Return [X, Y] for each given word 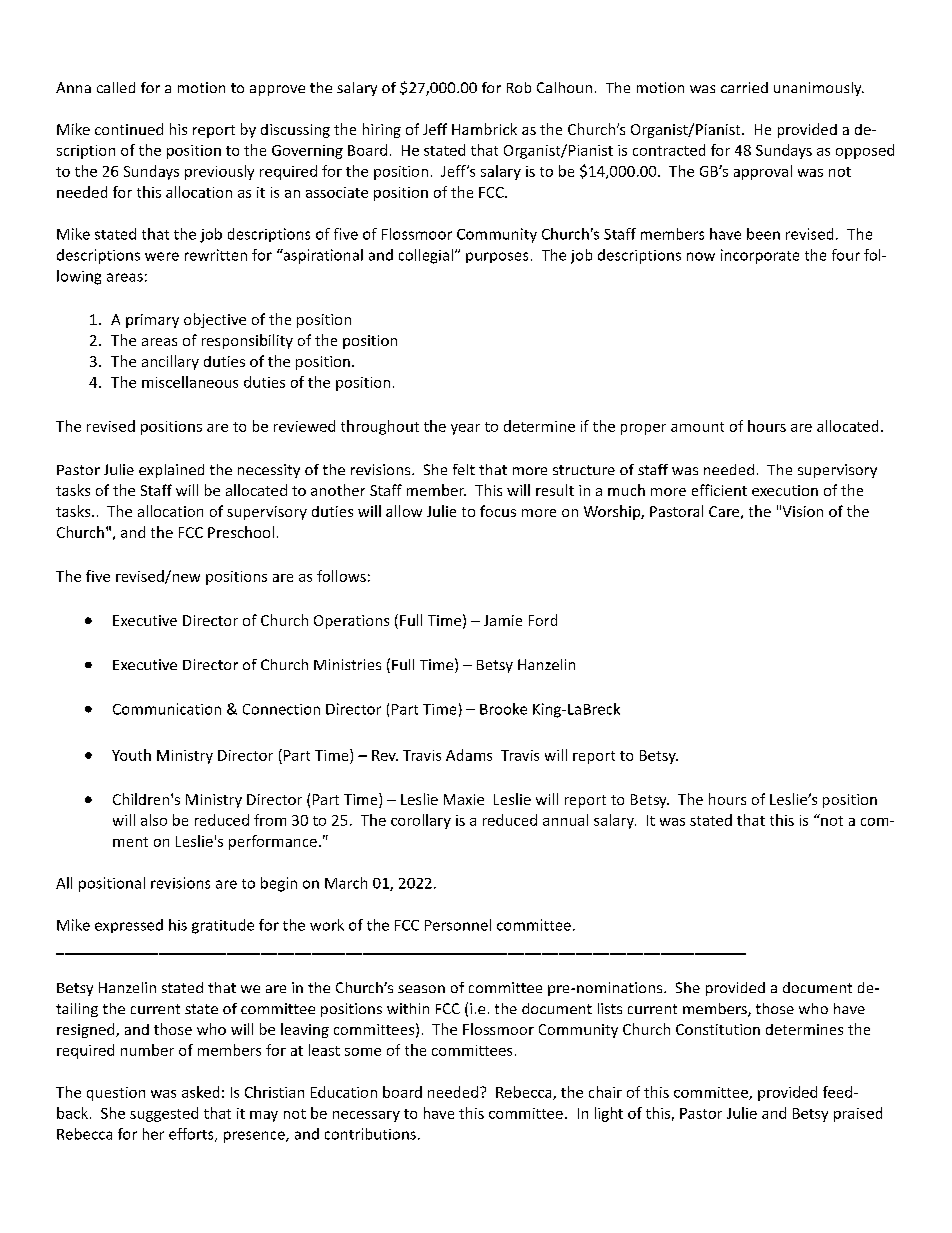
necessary [366, 1116]
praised [858, 1114]
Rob [519, 87]
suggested [164, 1114]
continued [129, 129]
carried [744, 87]
